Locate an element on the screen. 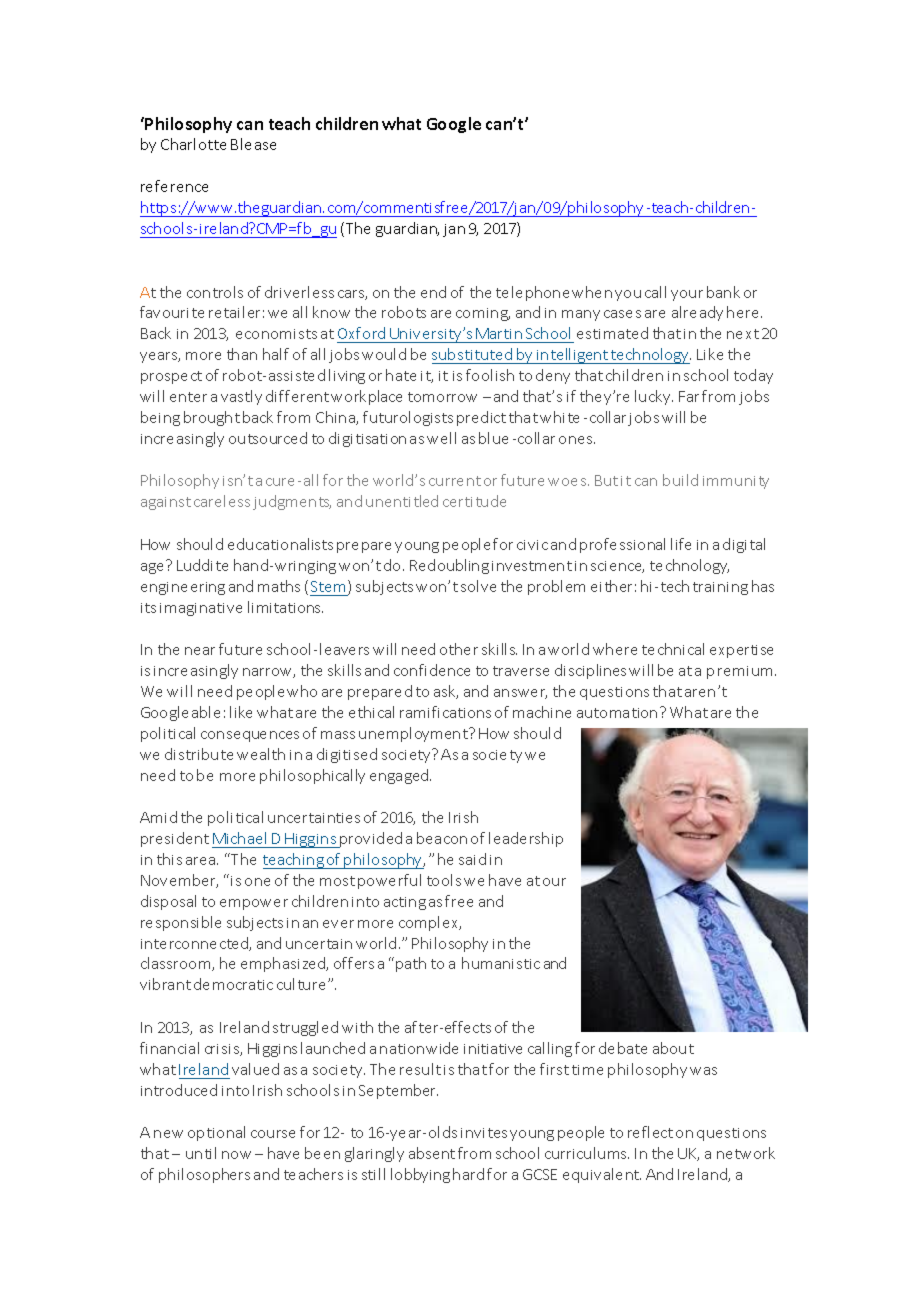 Image resolution: width=924 pixels, height=1309 pixels. end is located at coordinates (433, 292).
